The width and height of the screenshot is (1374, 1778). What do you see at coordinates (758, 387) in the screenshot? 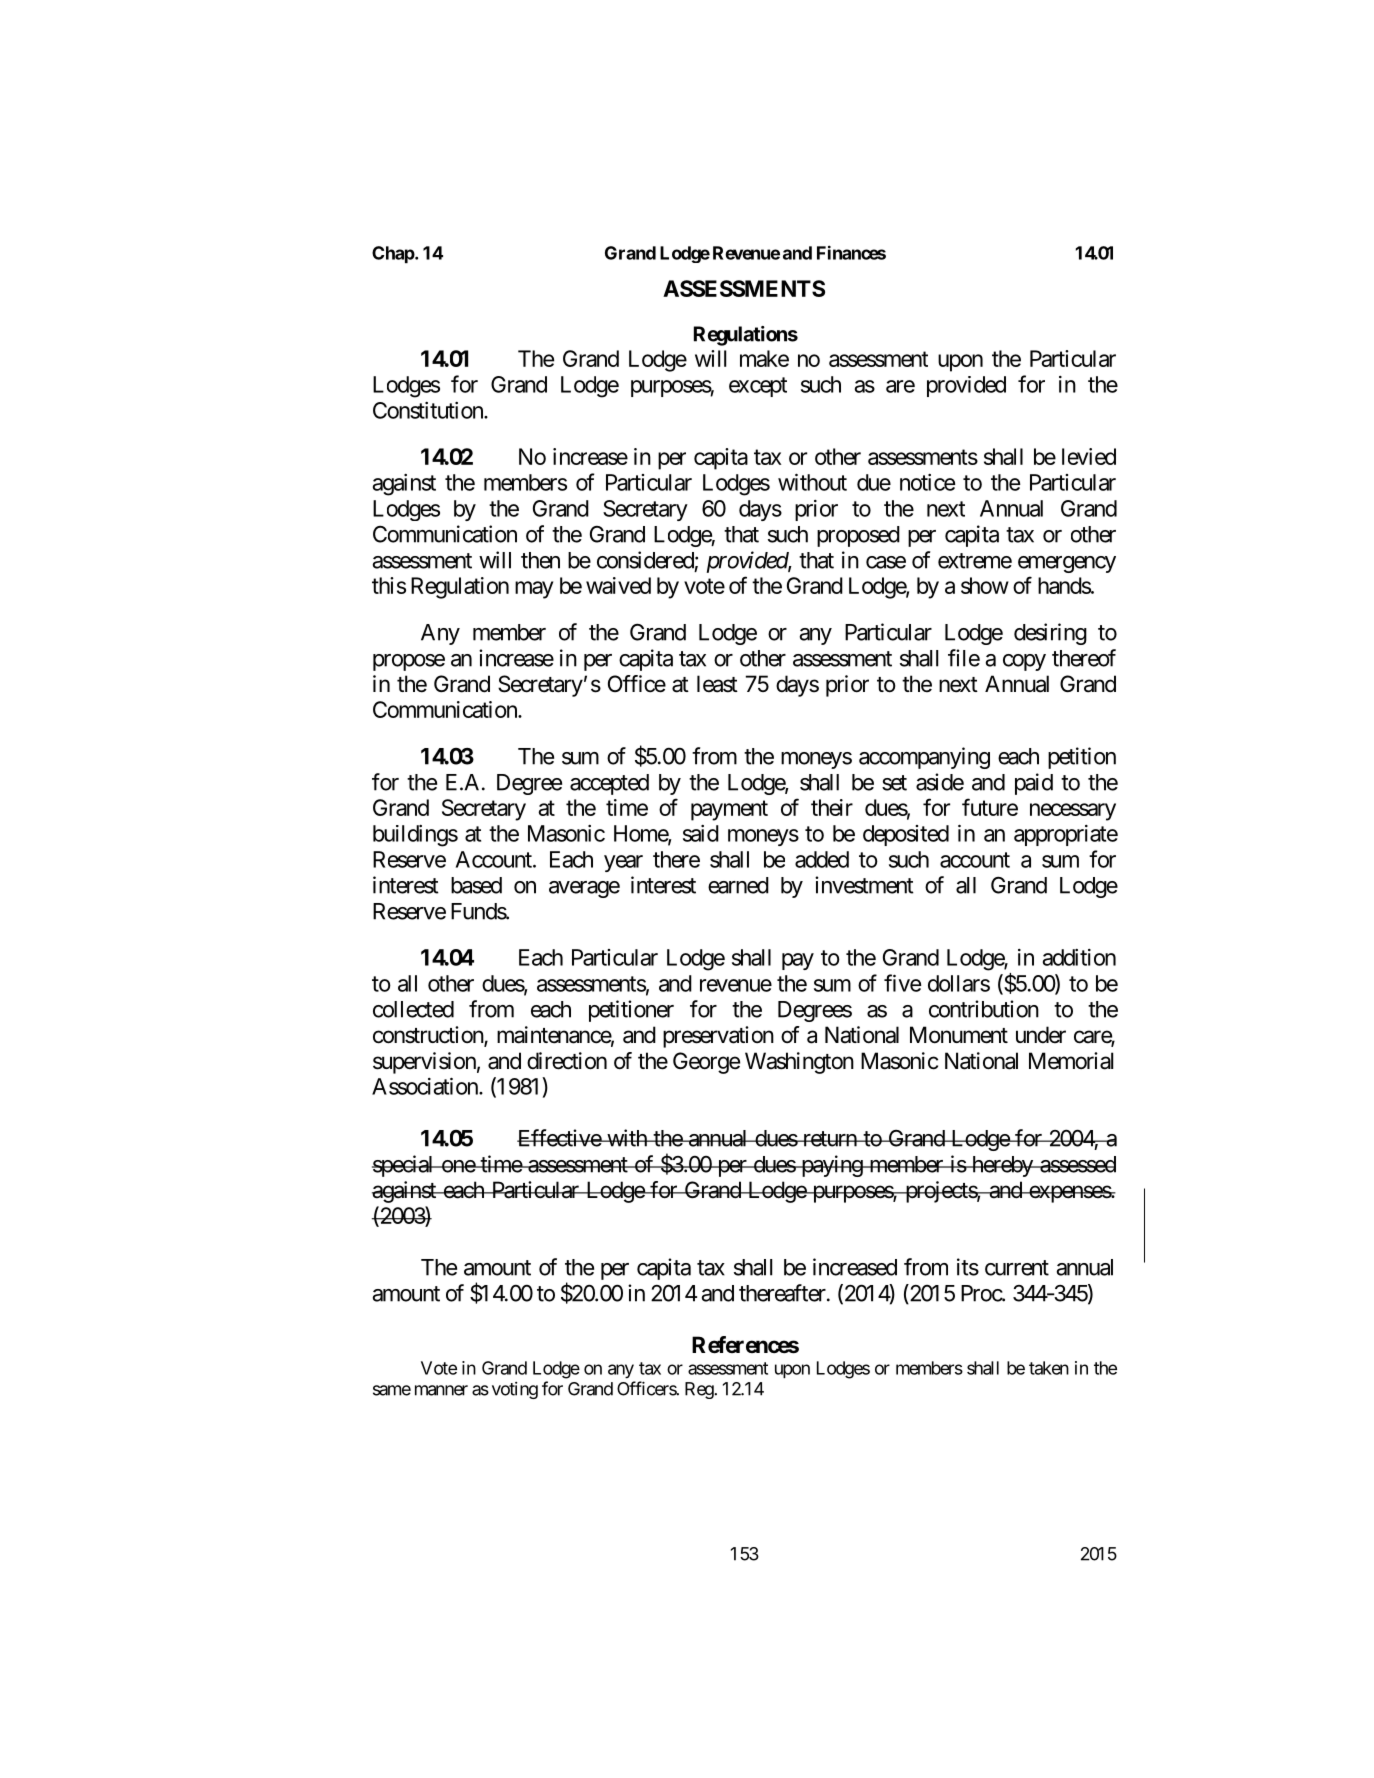
I see `except` at bounding box center [758, 387].
